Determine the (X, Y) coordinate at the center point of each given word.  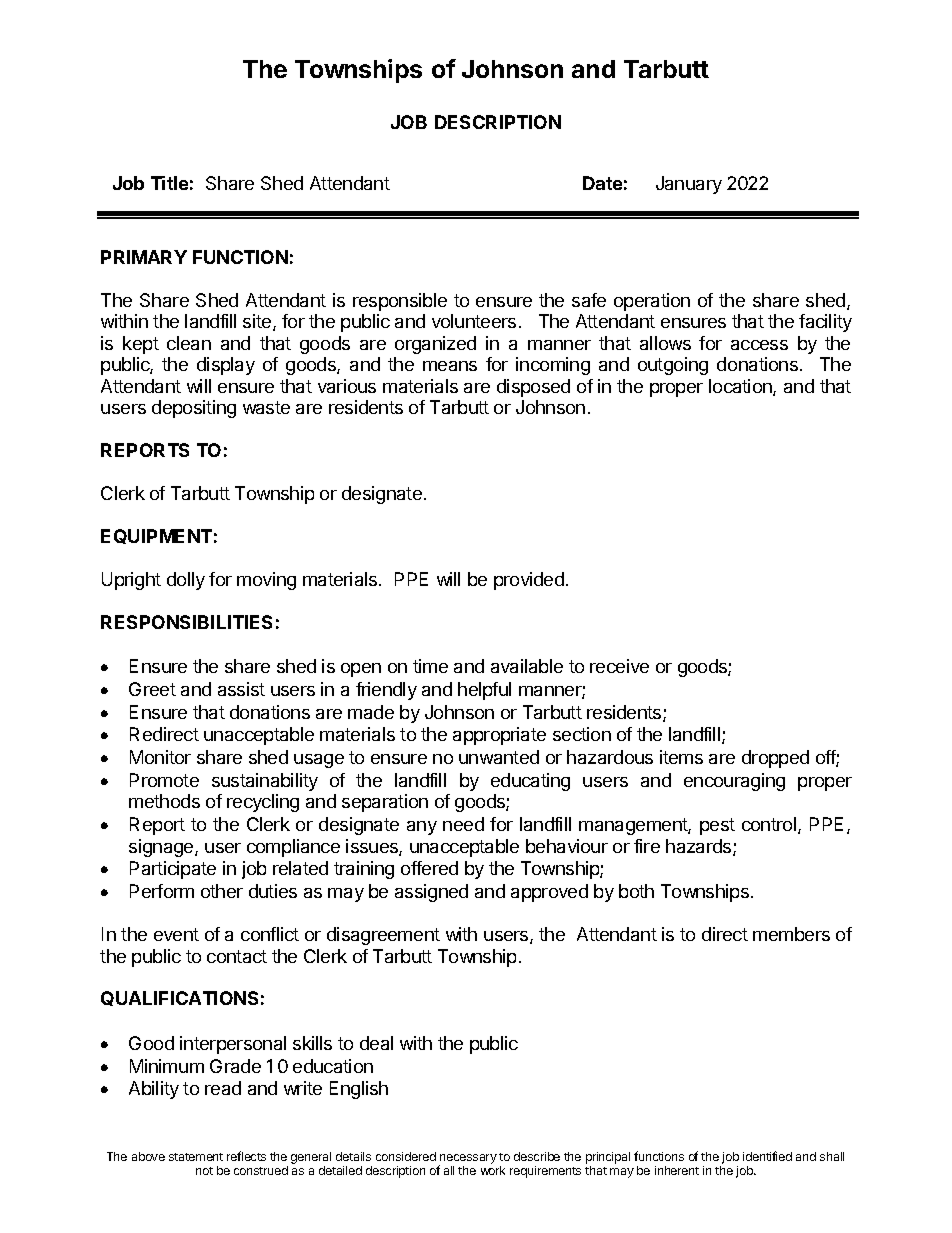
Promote (164, 780)
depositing (194, 409)
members (791, 934)
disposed (533, 388)
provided (529, 581)
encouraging (734, 782)
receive (619, 666)
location (741, 387)
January (689, 185)
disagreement (383, 936)
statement (196, 1157)
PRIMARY (144, 257)
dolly (186, 581)
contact (237, 956)
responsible (400, 302)
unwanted (499, 757)
